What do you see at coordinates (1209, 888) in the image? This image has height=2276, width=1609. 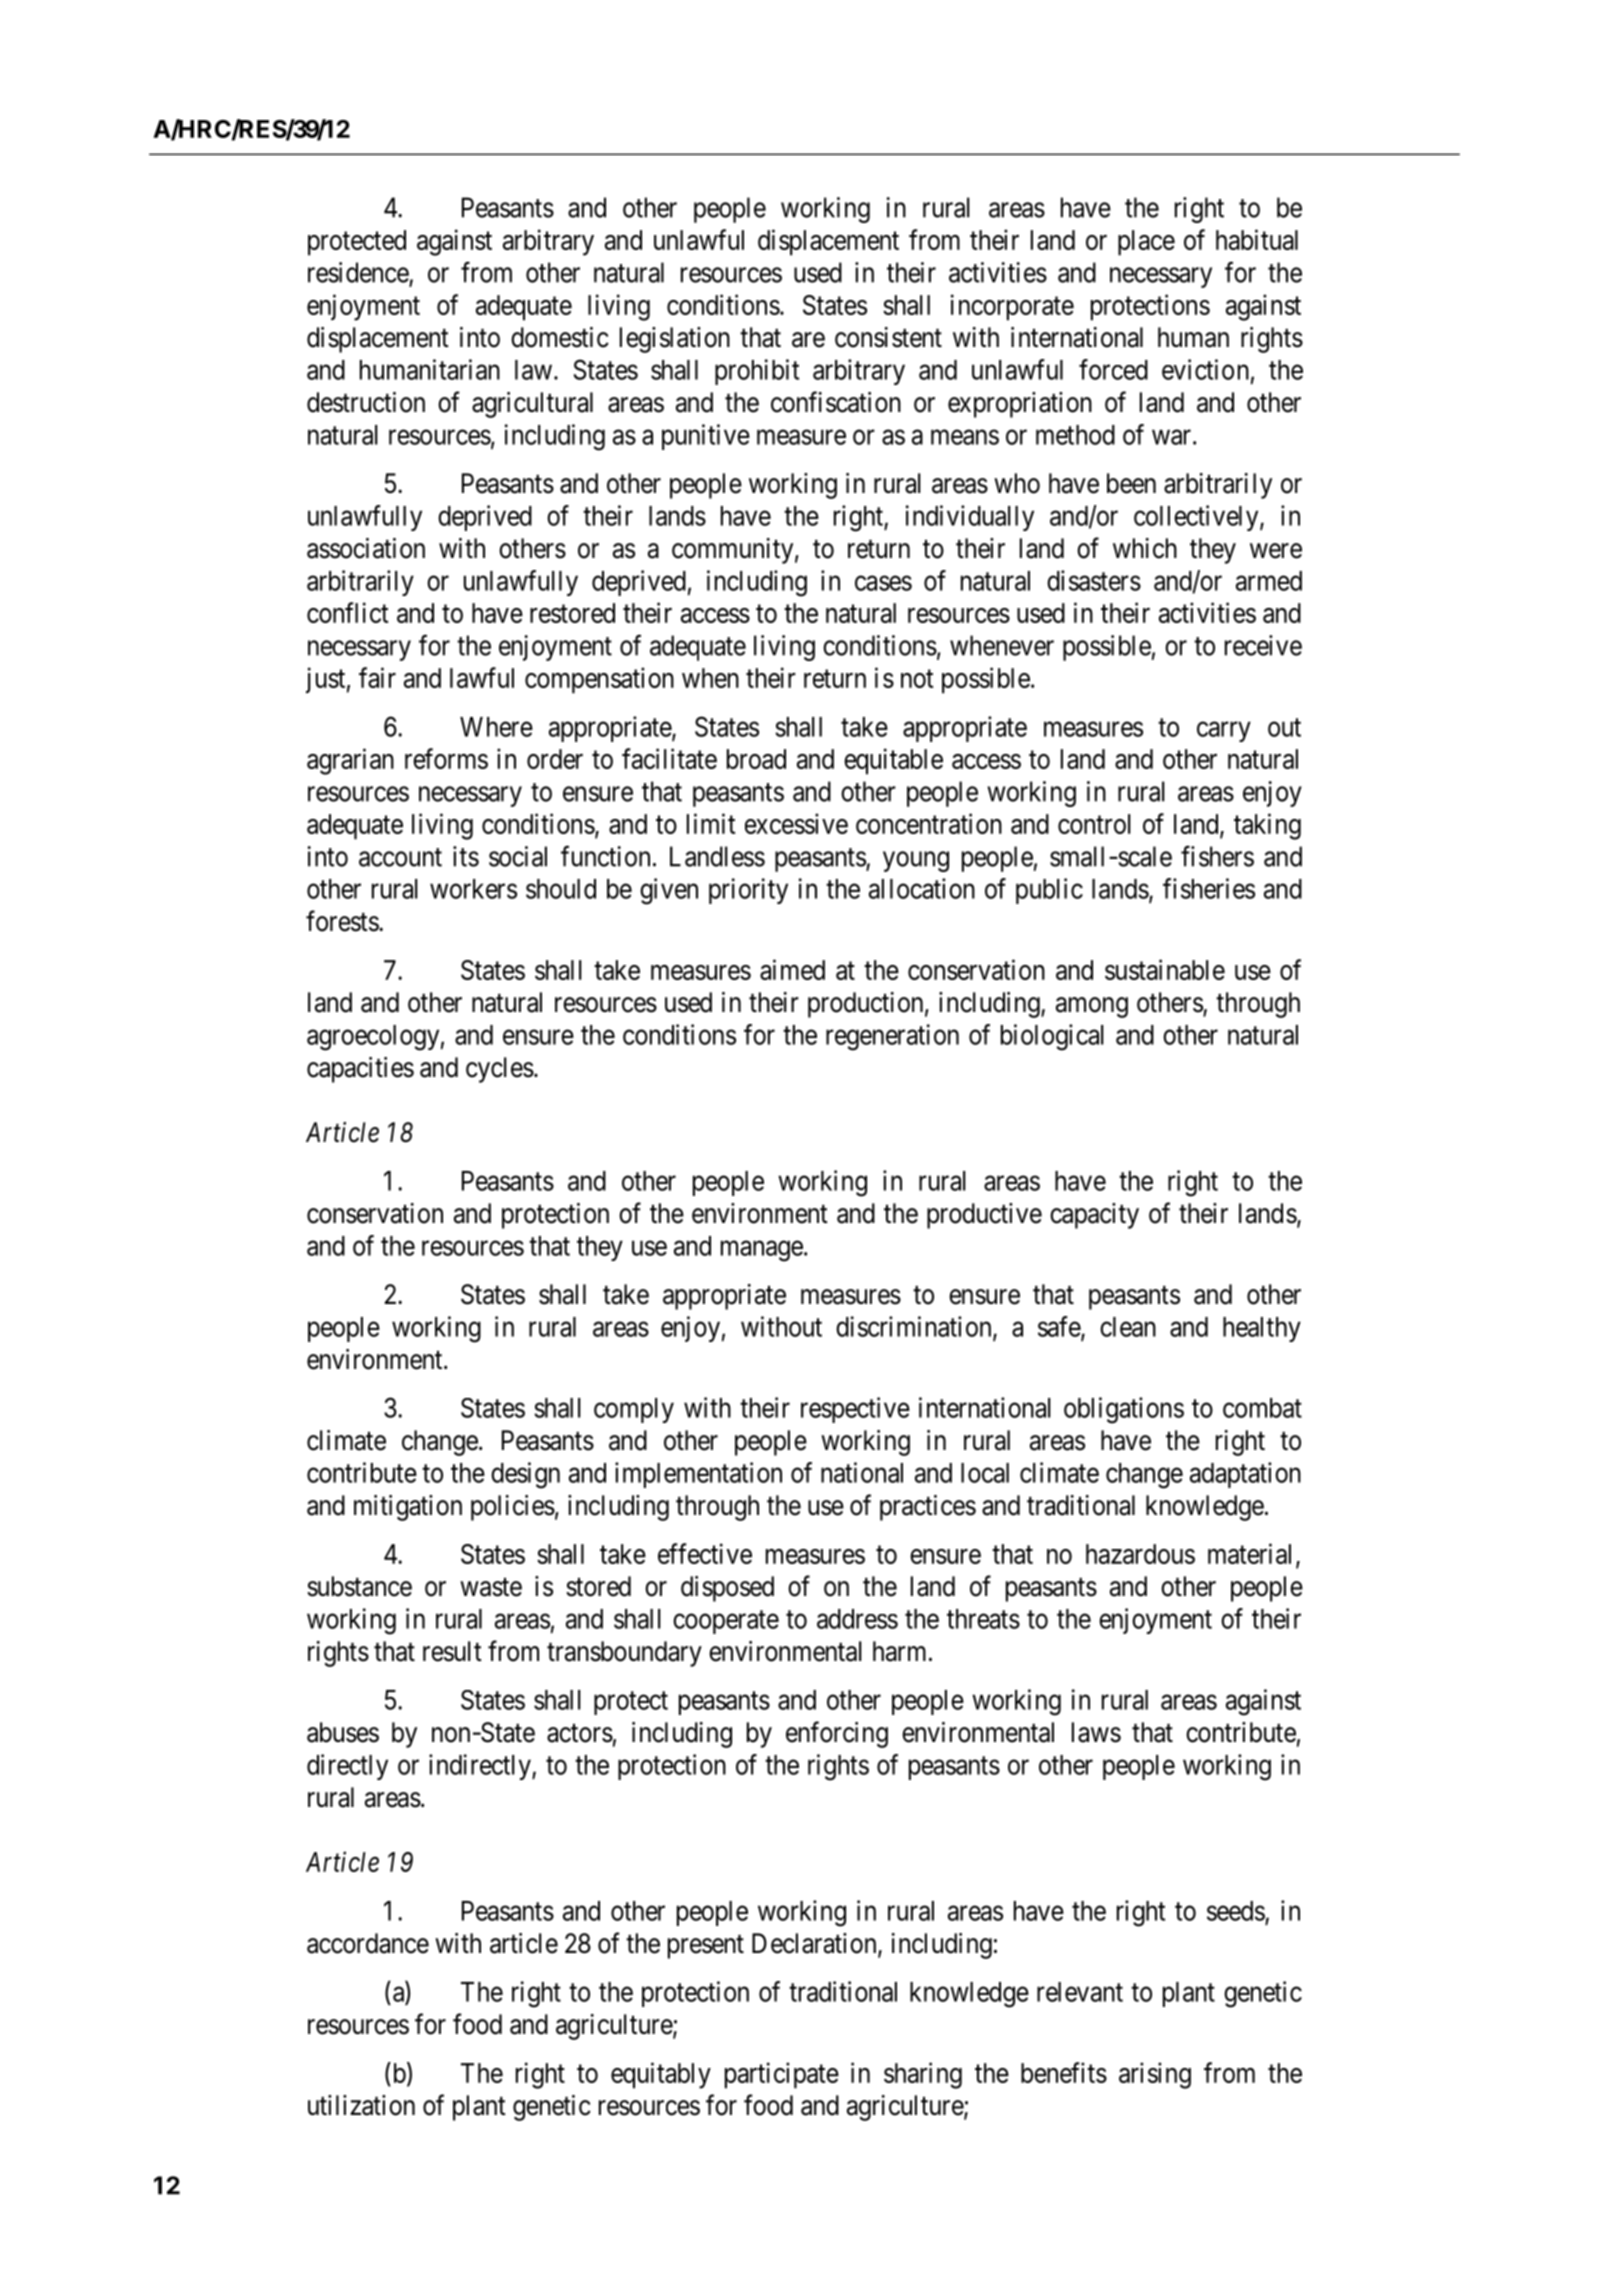 I see `fisheries` at bounding box center [1209, 888].
